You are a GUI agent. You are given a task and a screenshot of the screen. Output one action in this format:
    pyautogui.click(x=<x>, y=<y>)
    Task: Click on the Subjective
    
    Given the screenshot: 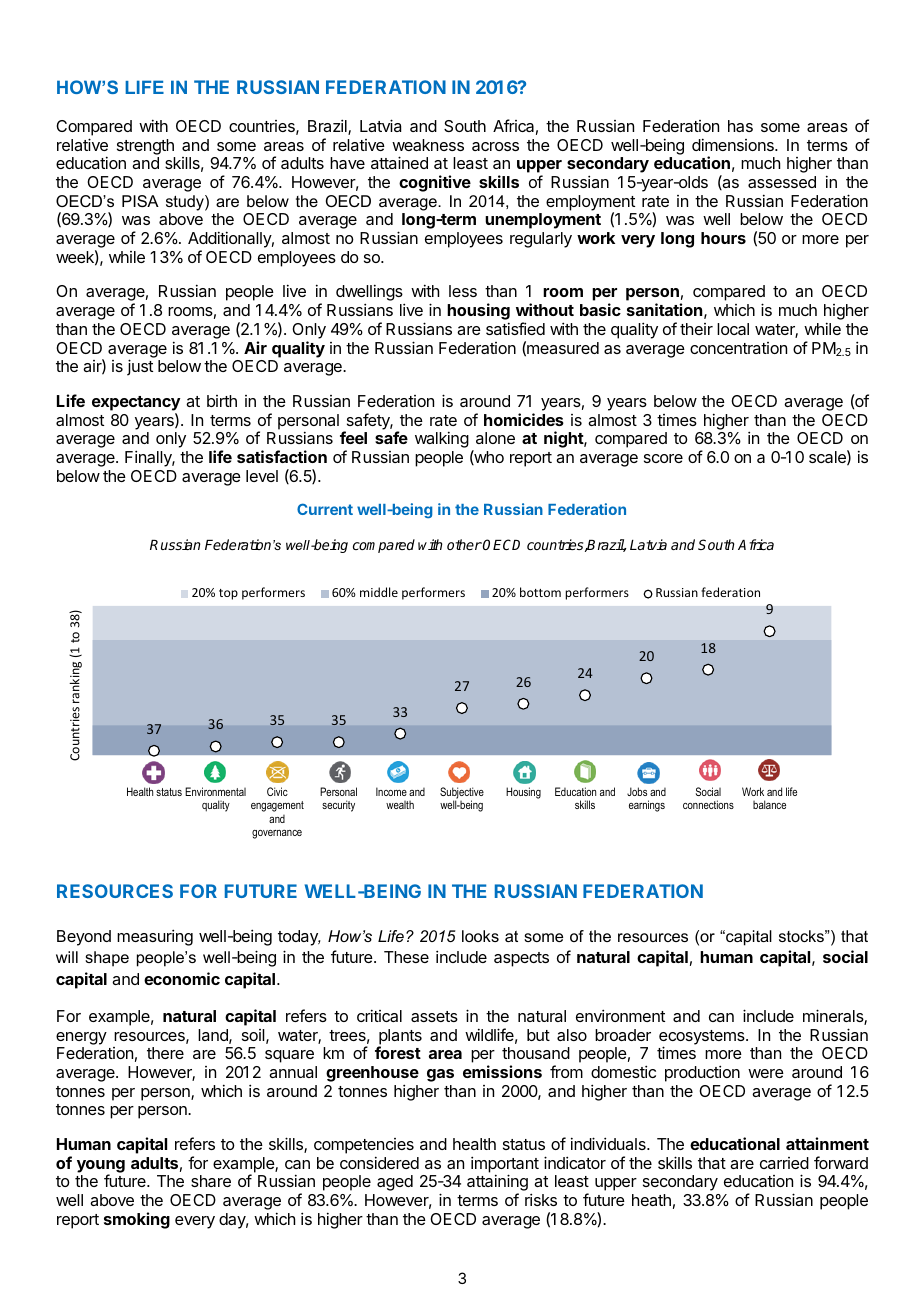 What is the action you would take?
    pyautogui.click(x=462, y=794)
